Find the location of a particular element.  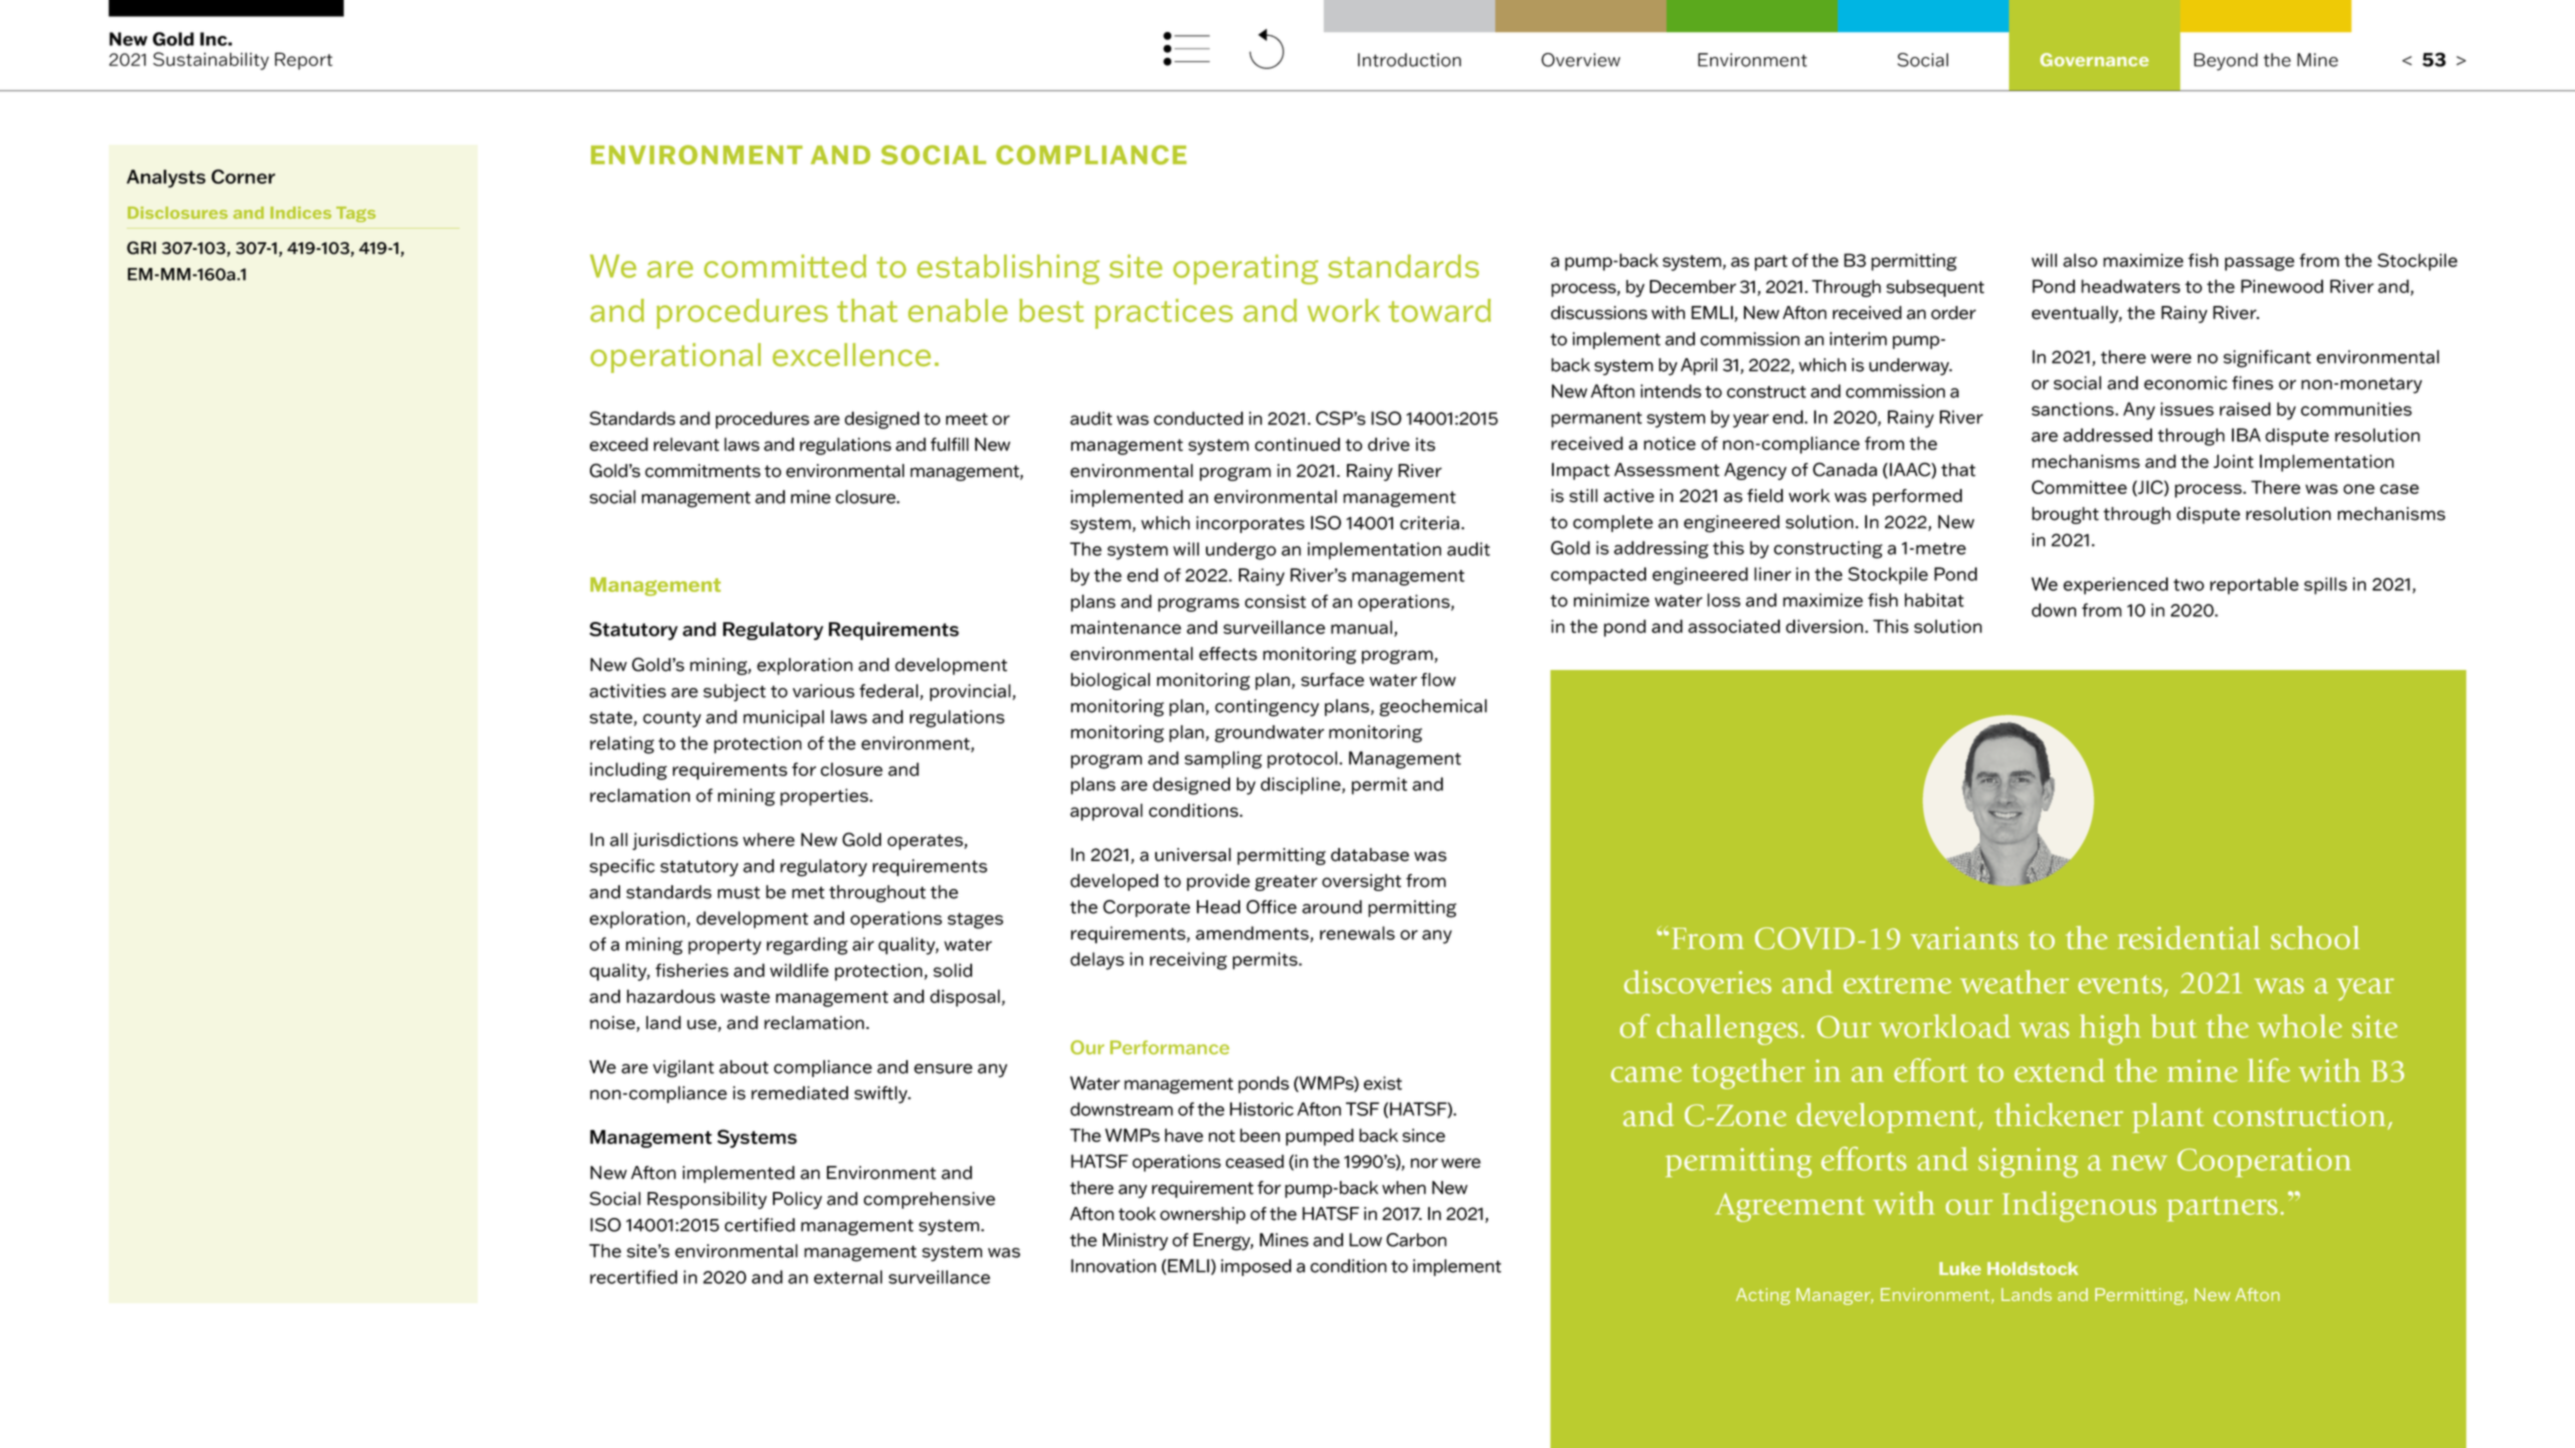

Responsibility is located at coordinates (707, 1200).
